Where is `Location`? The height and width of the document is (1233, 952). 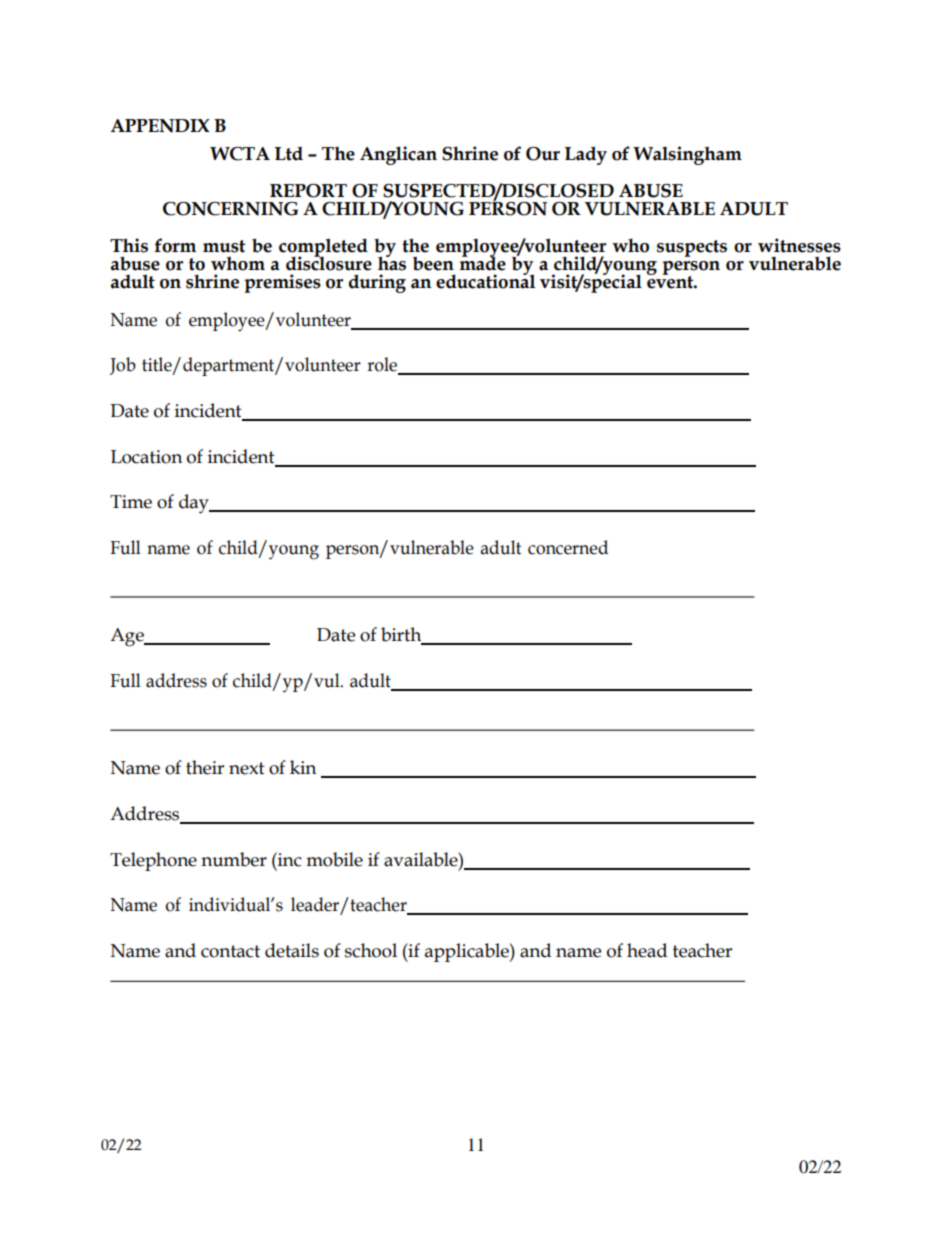 Location is located at coordinates (146, 457).
